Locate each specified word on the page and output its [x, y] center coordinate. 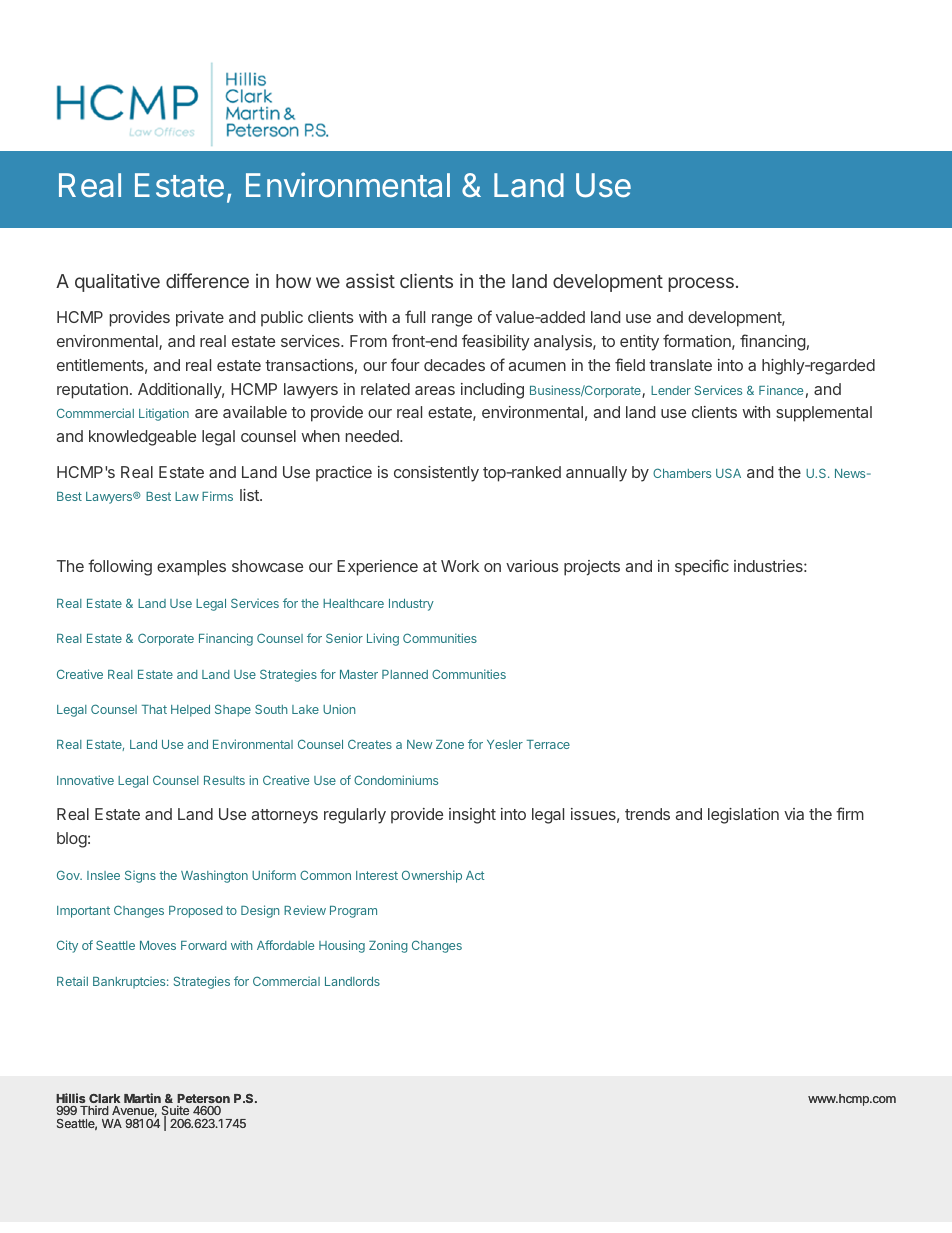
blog [72, 840]
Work [460, 566]
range [452, 320]
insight [472, 816]
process [701, 284]
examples [191, 568]
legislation [743, 816]
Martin [142, 1098]
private [200, 319]
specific [702, 567]
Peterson [203, 1100]
